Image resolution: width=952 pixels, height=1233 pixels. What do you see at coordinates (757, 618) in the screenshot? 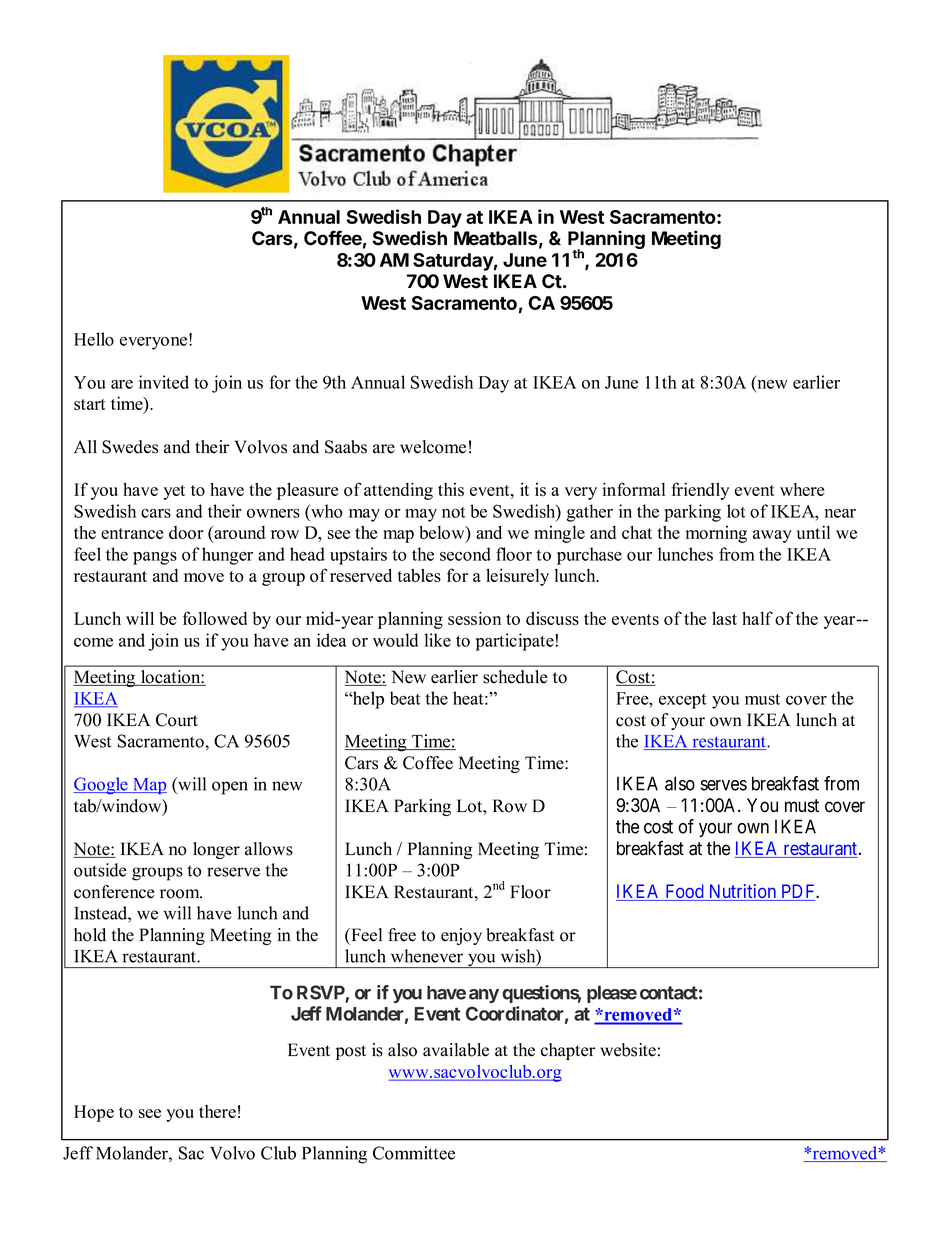
I see `half` at bounding box center [757, 618].
